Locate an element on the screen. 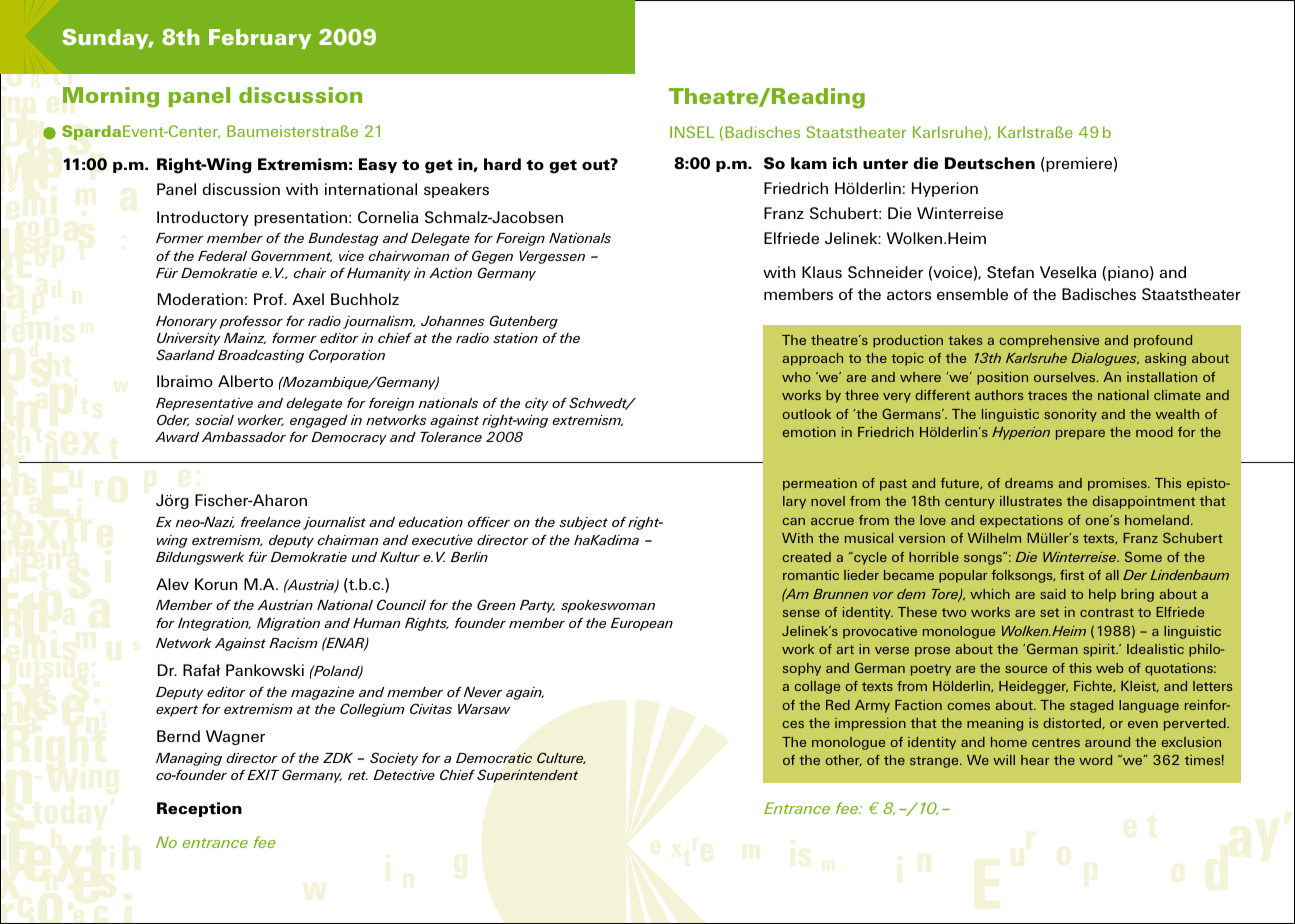 This screenshot has height=924, width=1295. contrast is located at coordinates (1107, 612).
